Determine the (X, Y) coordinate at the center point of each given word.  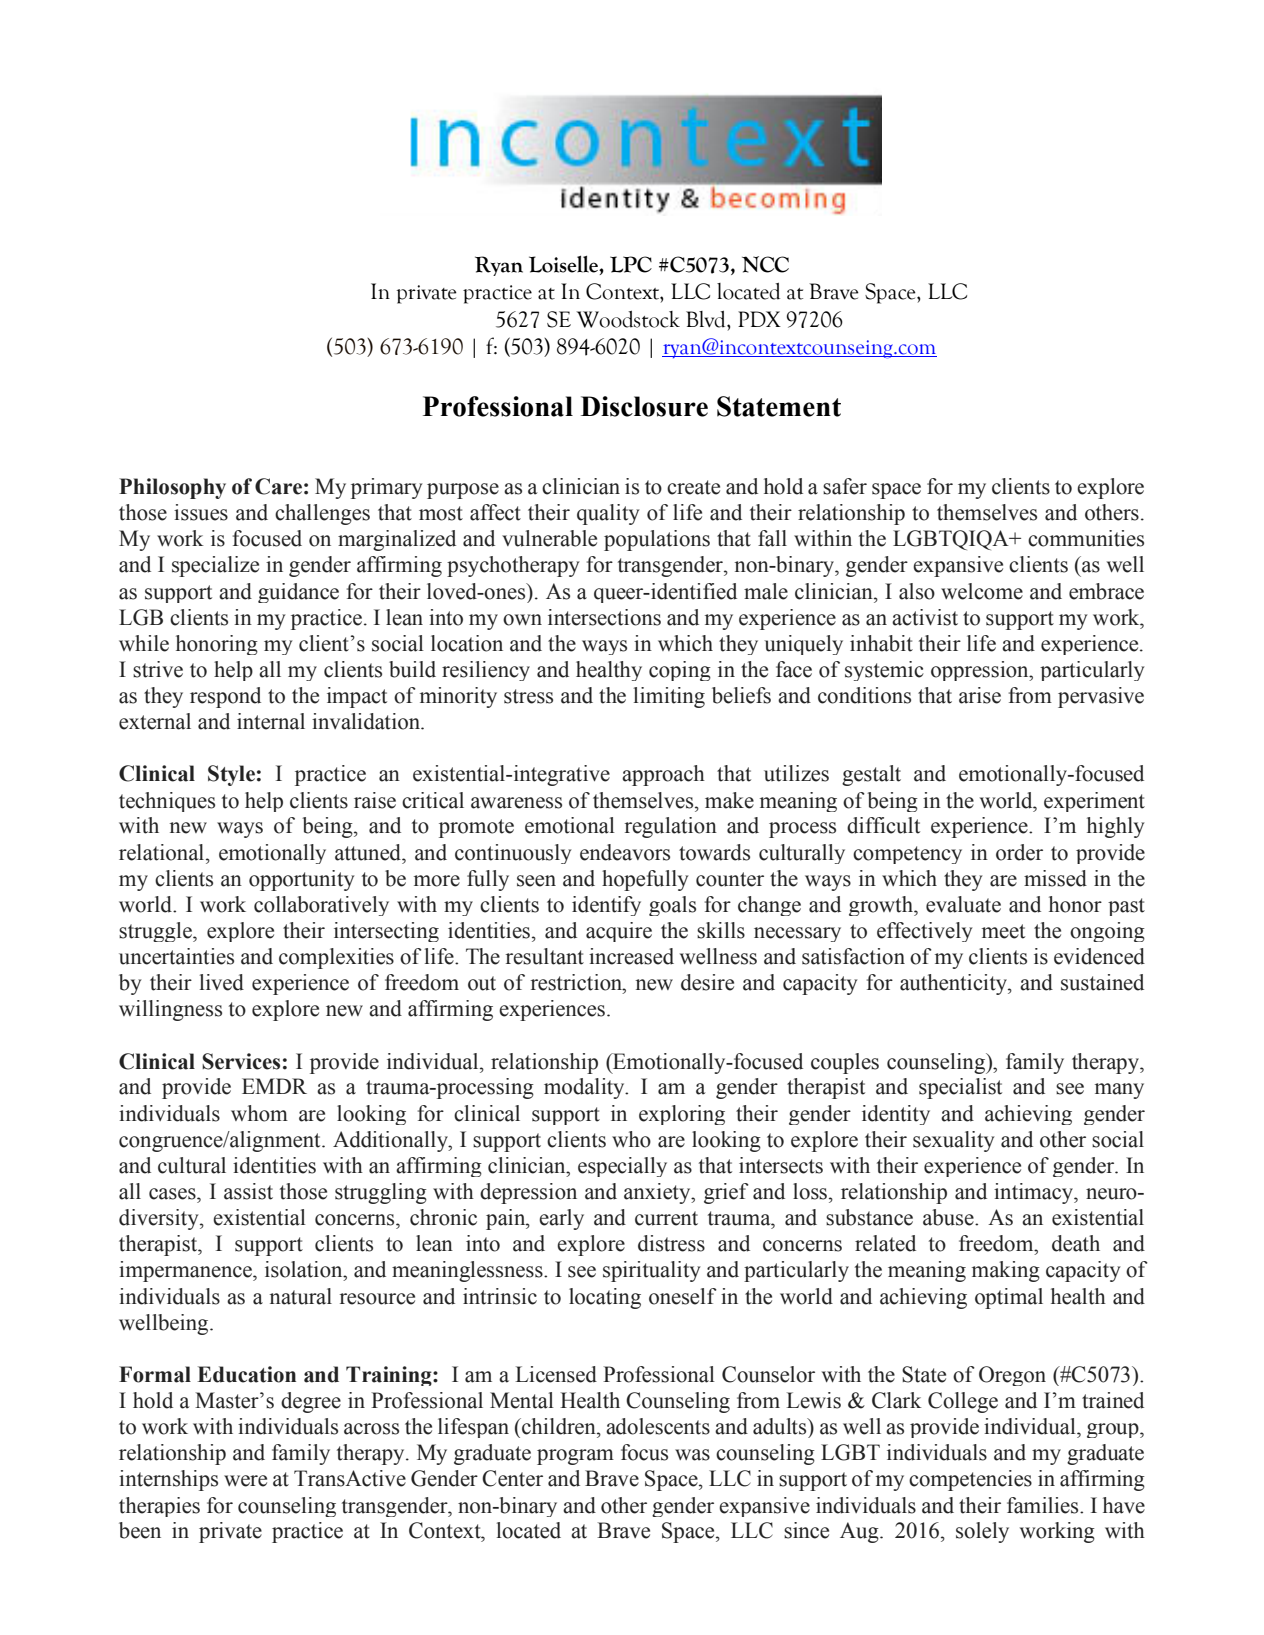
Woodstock (628, 319)
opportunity (302, 880)
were (245, 1481)
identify (606, 906)
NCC (765, 264)
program (575, 1457)
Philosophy (172, 488)
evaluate (963, 904)
